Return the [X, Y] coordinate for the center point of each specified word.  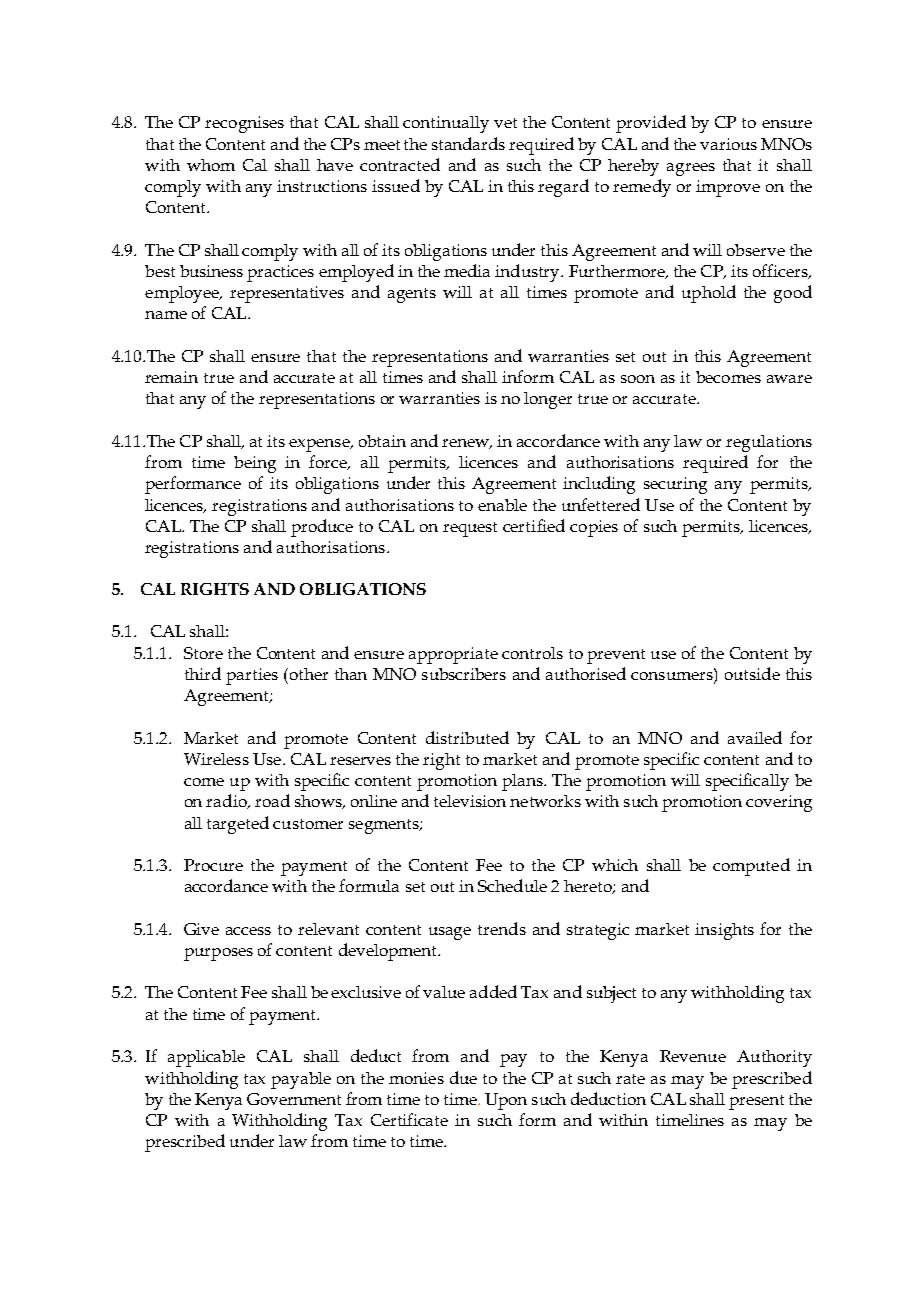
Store [203, 653]
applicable [206, 1058]
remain [171, 377]
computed [751, 867]
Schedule [512, 885]
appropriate [453, 655]
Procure [213, 865]
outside [752, 673]
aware [789, 379]
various [728, 144]
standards [468, 143]
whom [211, 165]
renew [467, 444]
